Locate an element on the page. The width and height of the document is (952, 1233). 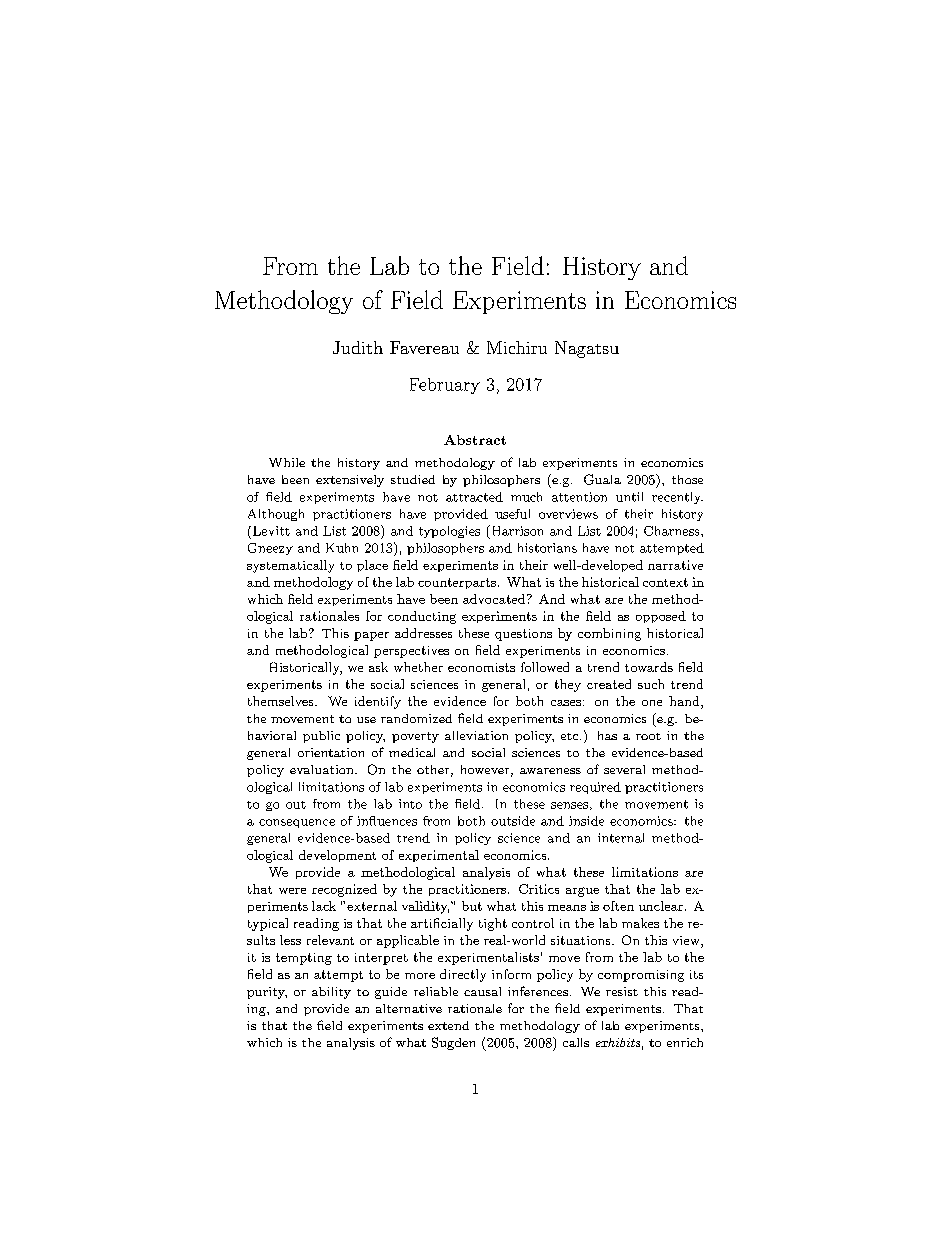
combining is located at coordinates (609, 634).
